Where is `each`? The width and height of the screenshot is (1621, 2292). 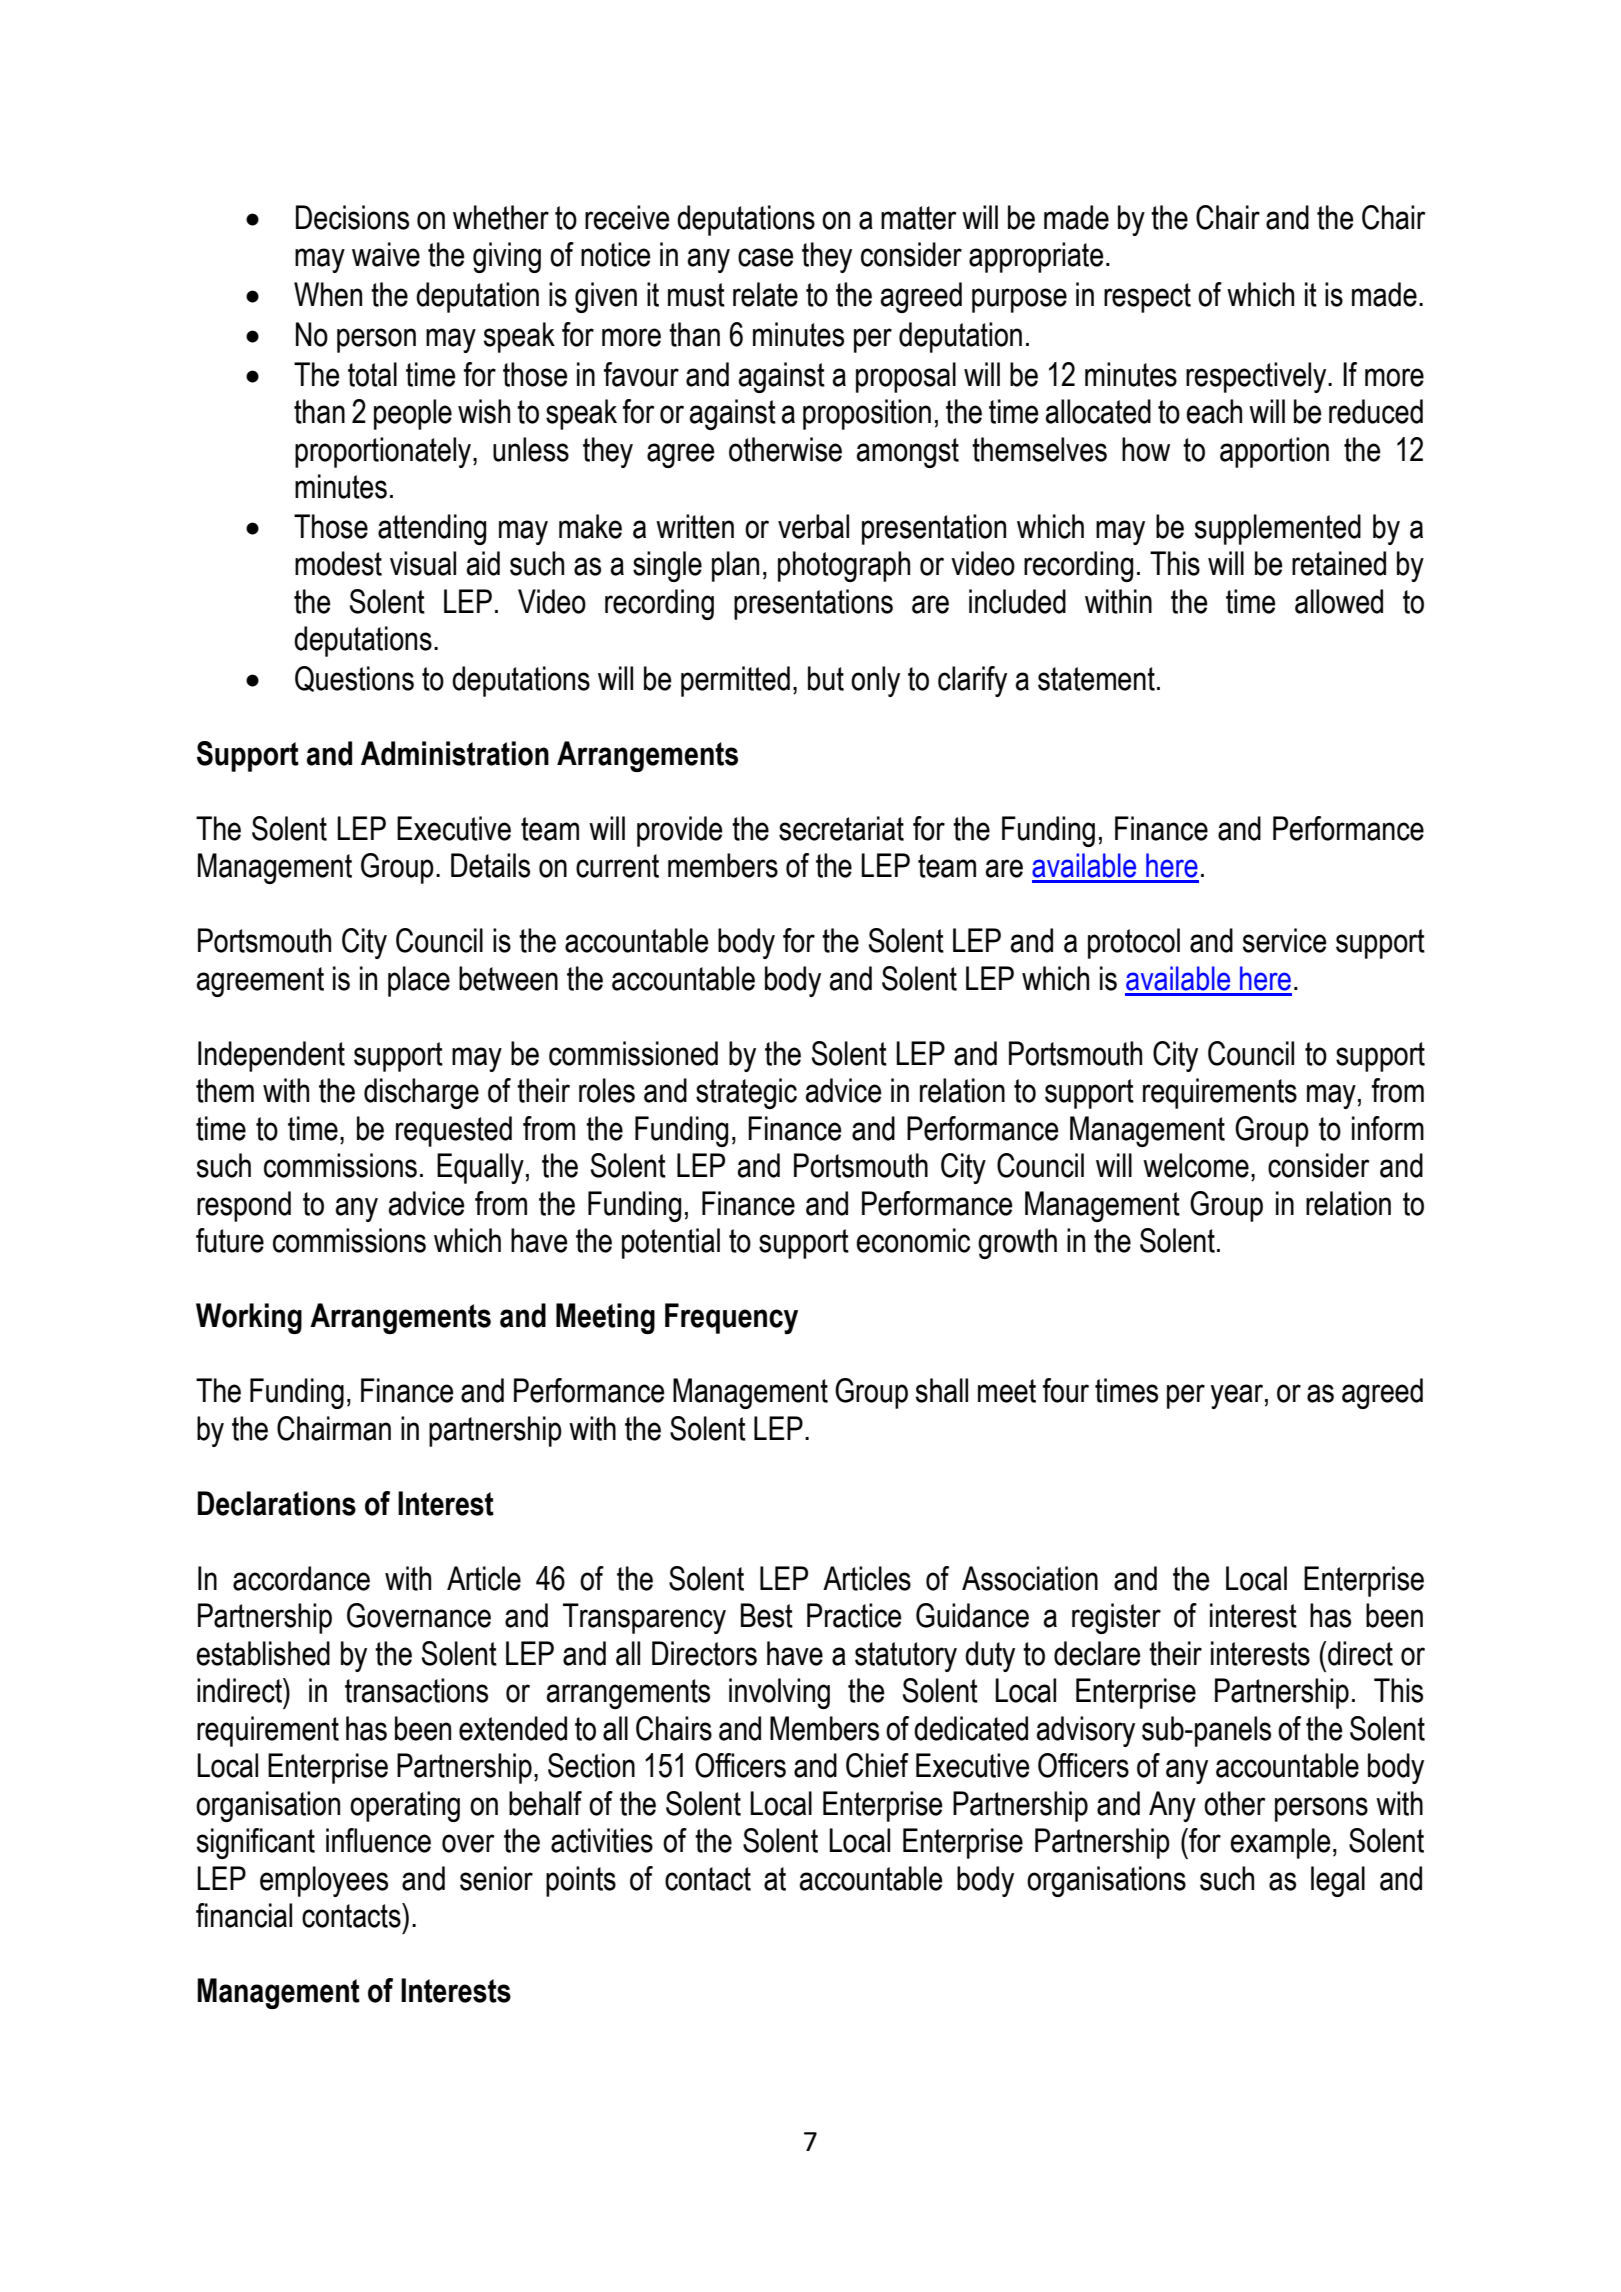 each is located at coordinates (1214, 411).
